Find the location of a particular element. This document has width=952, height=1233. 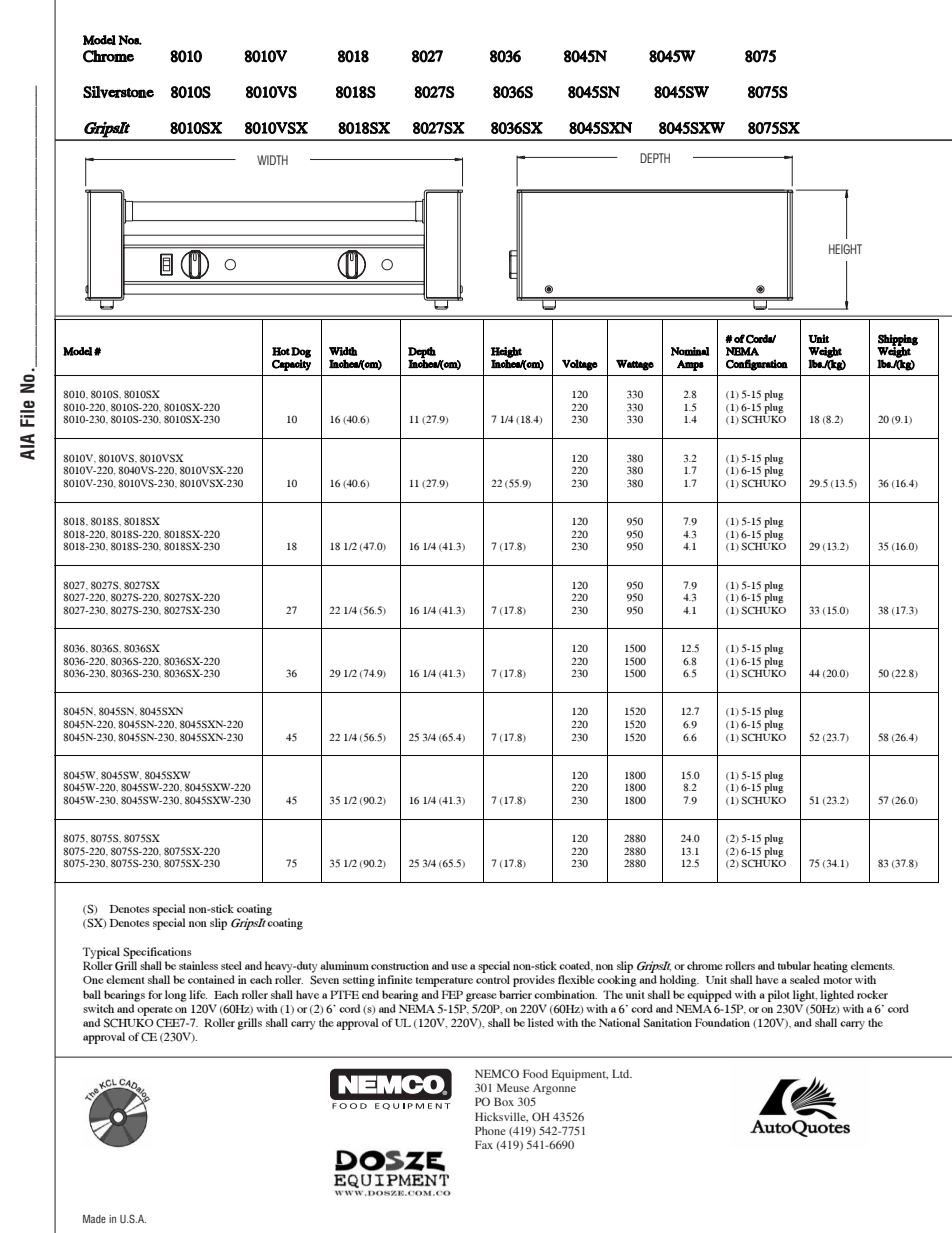

sealed is located at coordinates (805, 979).
